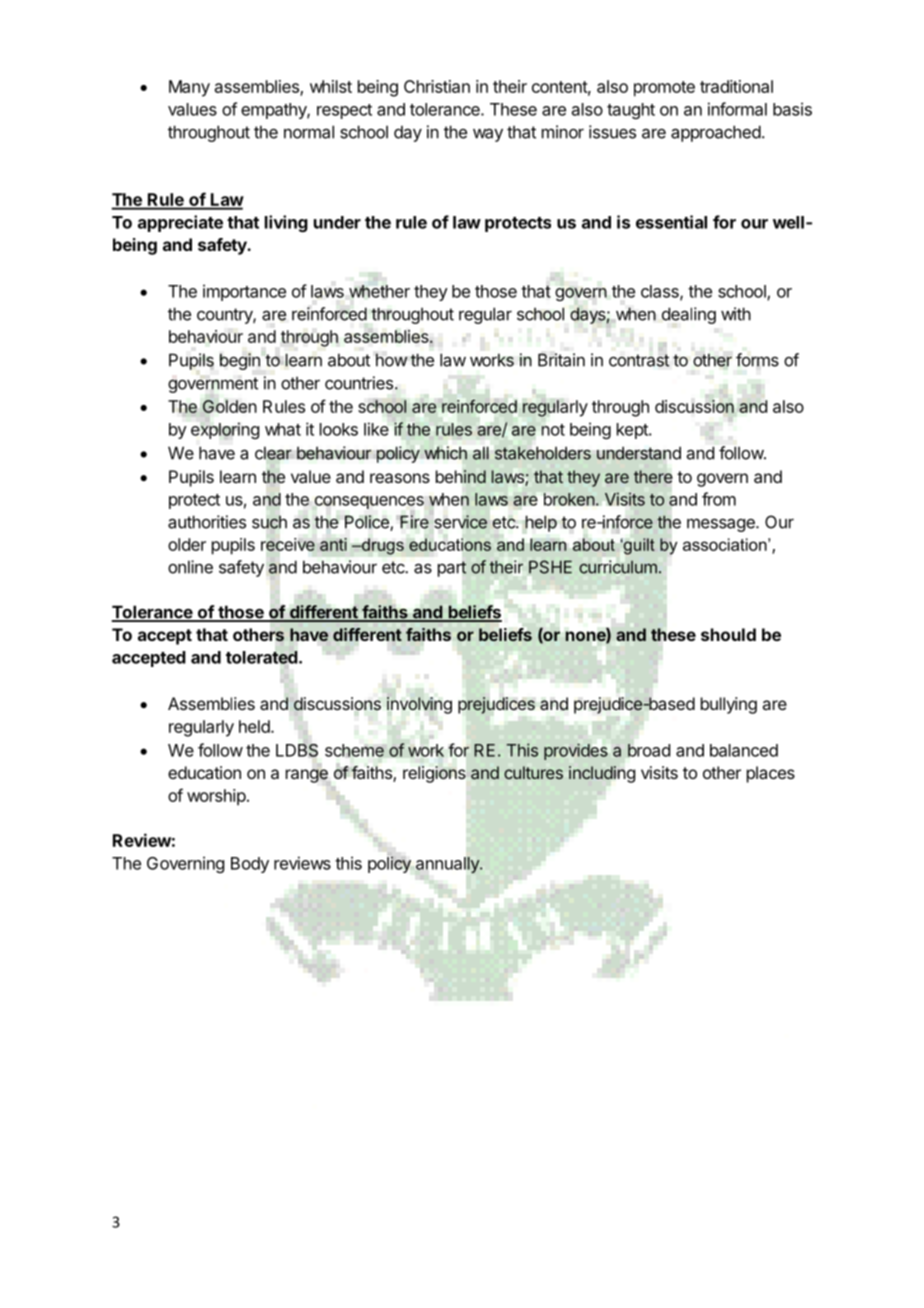  What do you see at coordinates (419, 705) in the page?
I see `involving` at bounding box center [419, 705].
